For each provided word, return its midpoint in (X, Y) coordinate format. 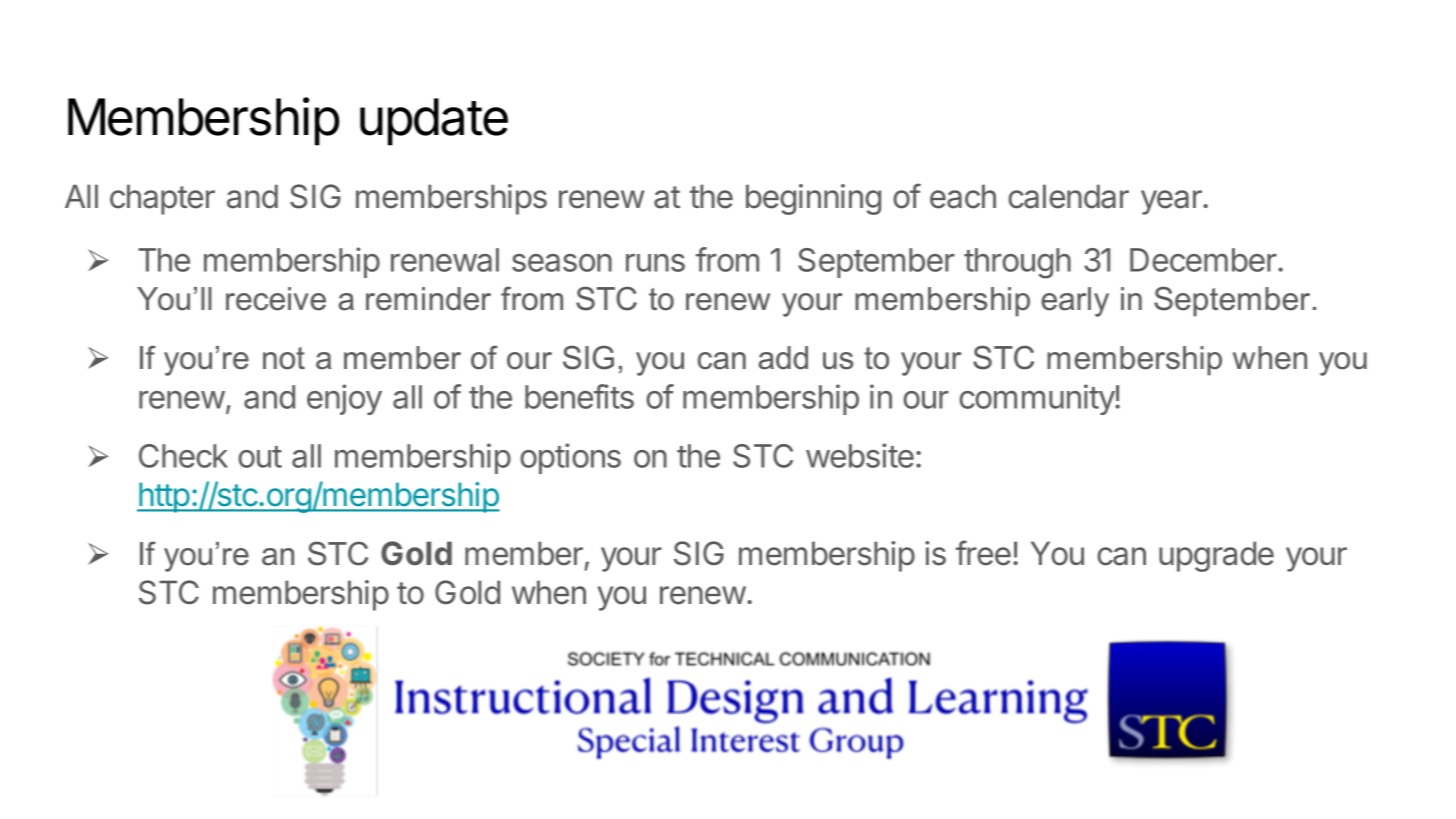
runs (655, 263)
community (1037, 399)
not (284, 358)
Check (183, 456)
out (260, 457)
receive (276, 299)
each (963, 196)
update (434, 122)
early (1075, 302)
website (860, 455)
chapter (162, 199)
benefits (579, 396)
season (562, 263)
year (1172, 202)
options (570, 458)
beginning (813, 199)
